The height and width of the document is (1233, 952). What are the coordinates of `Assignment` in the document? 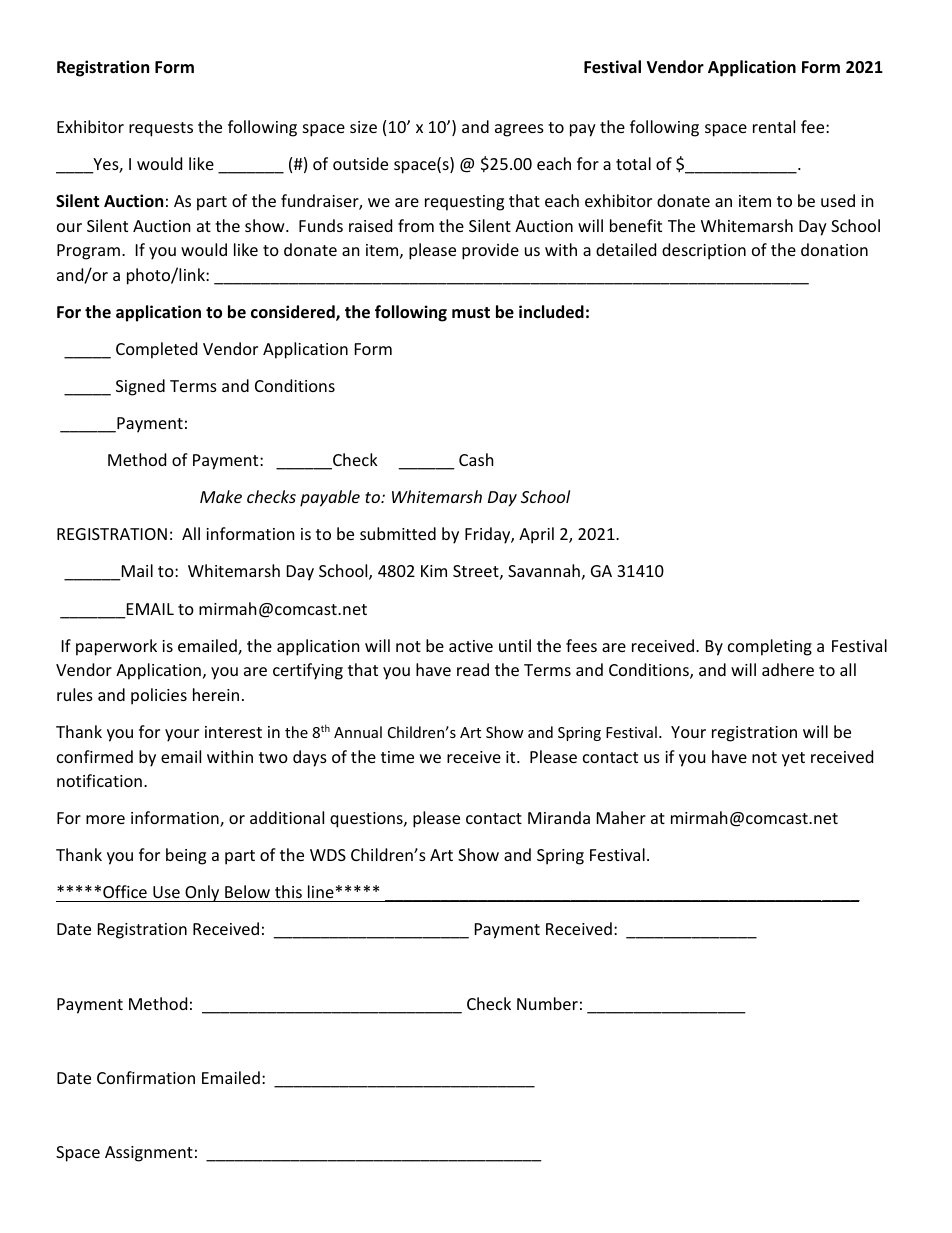 It's located at (149, 1154).
